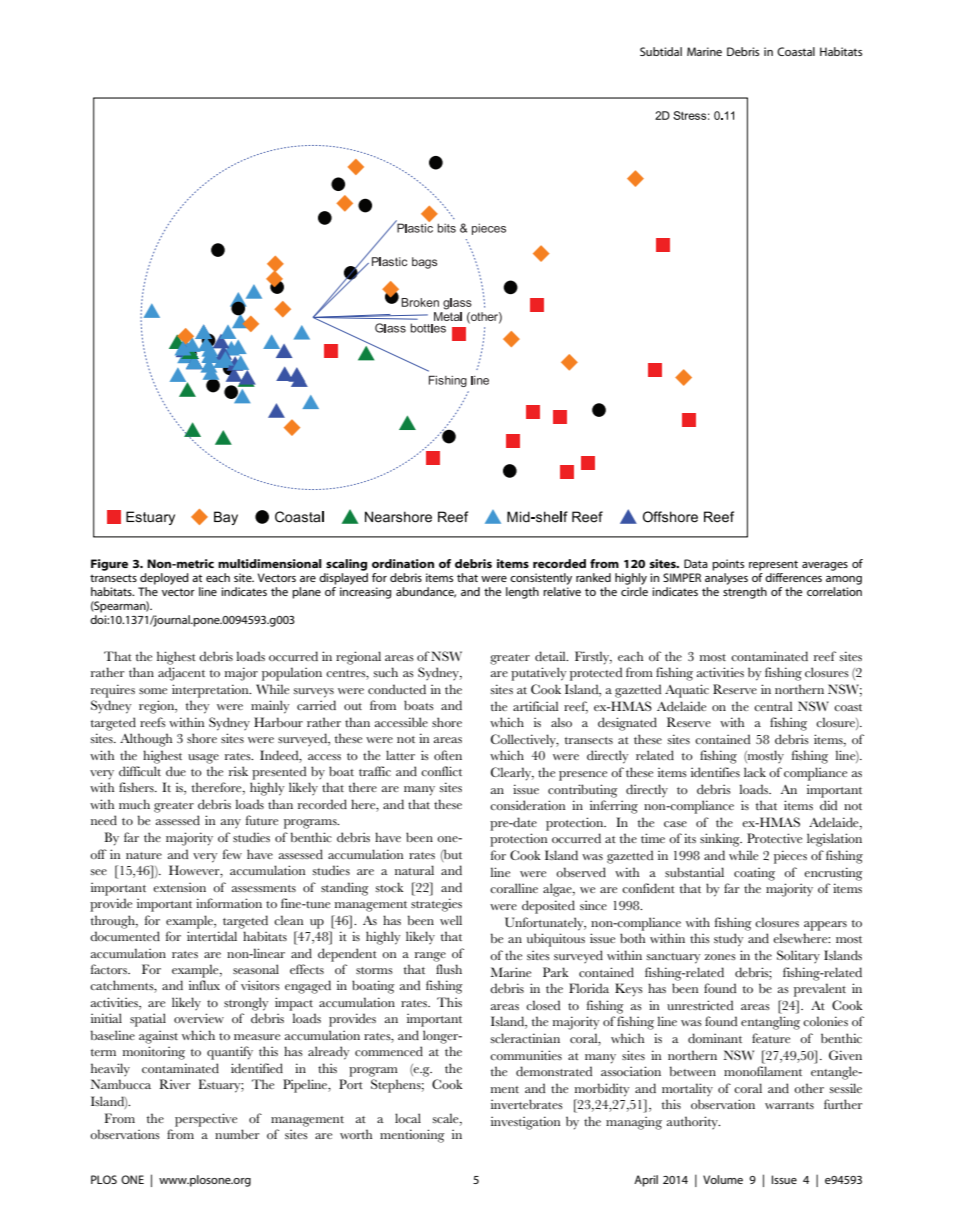 The width and height of the page is (953, 1232). What do you see at coordinates (164, 579) in the page?
I see `deployed` at bounding box center [164, 579].
